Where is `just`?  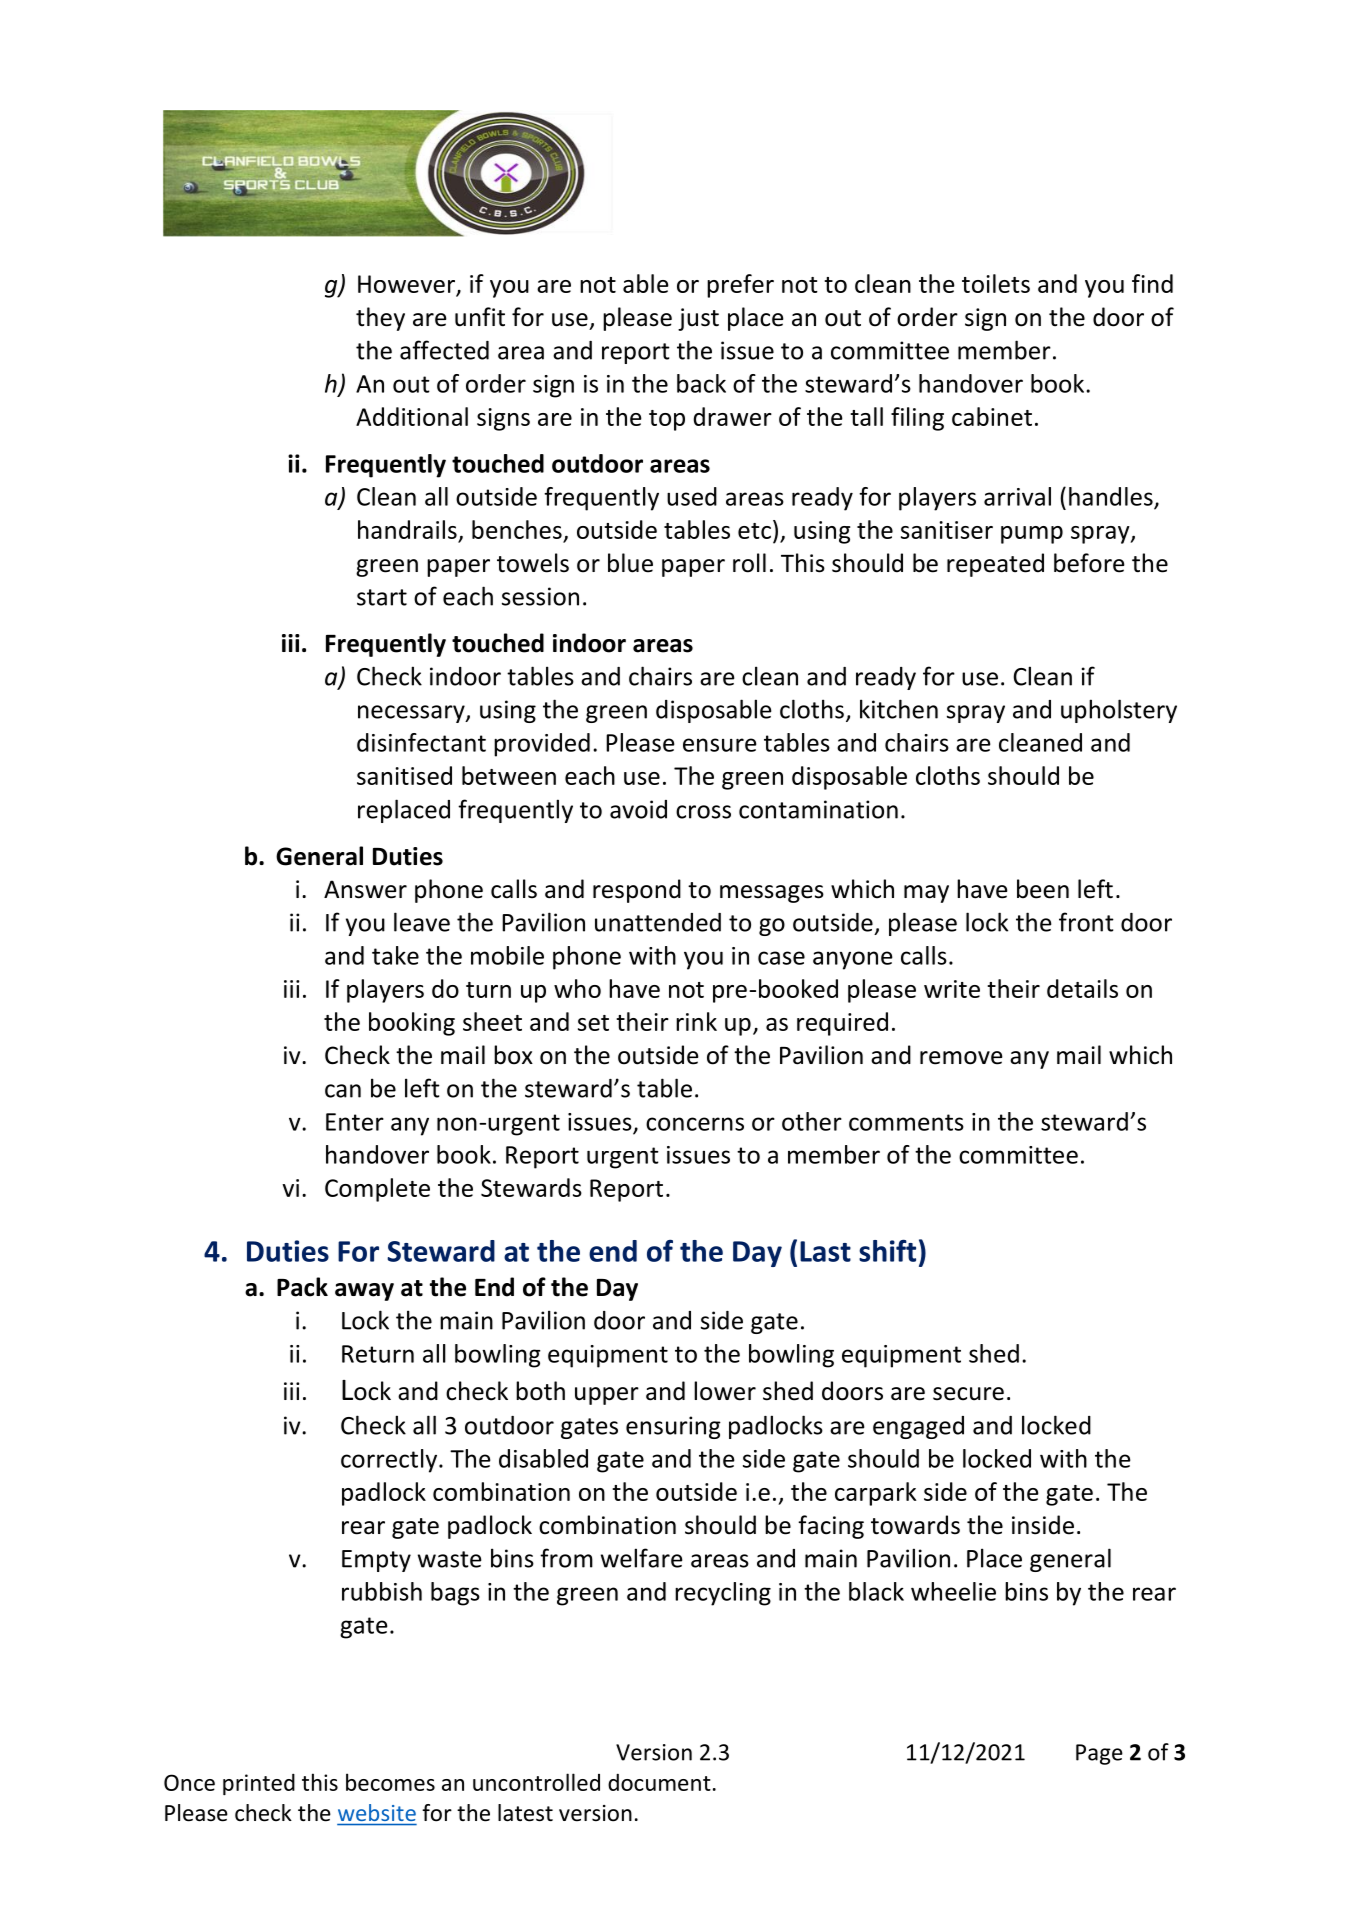 just is located at coordinates (698, 319).
